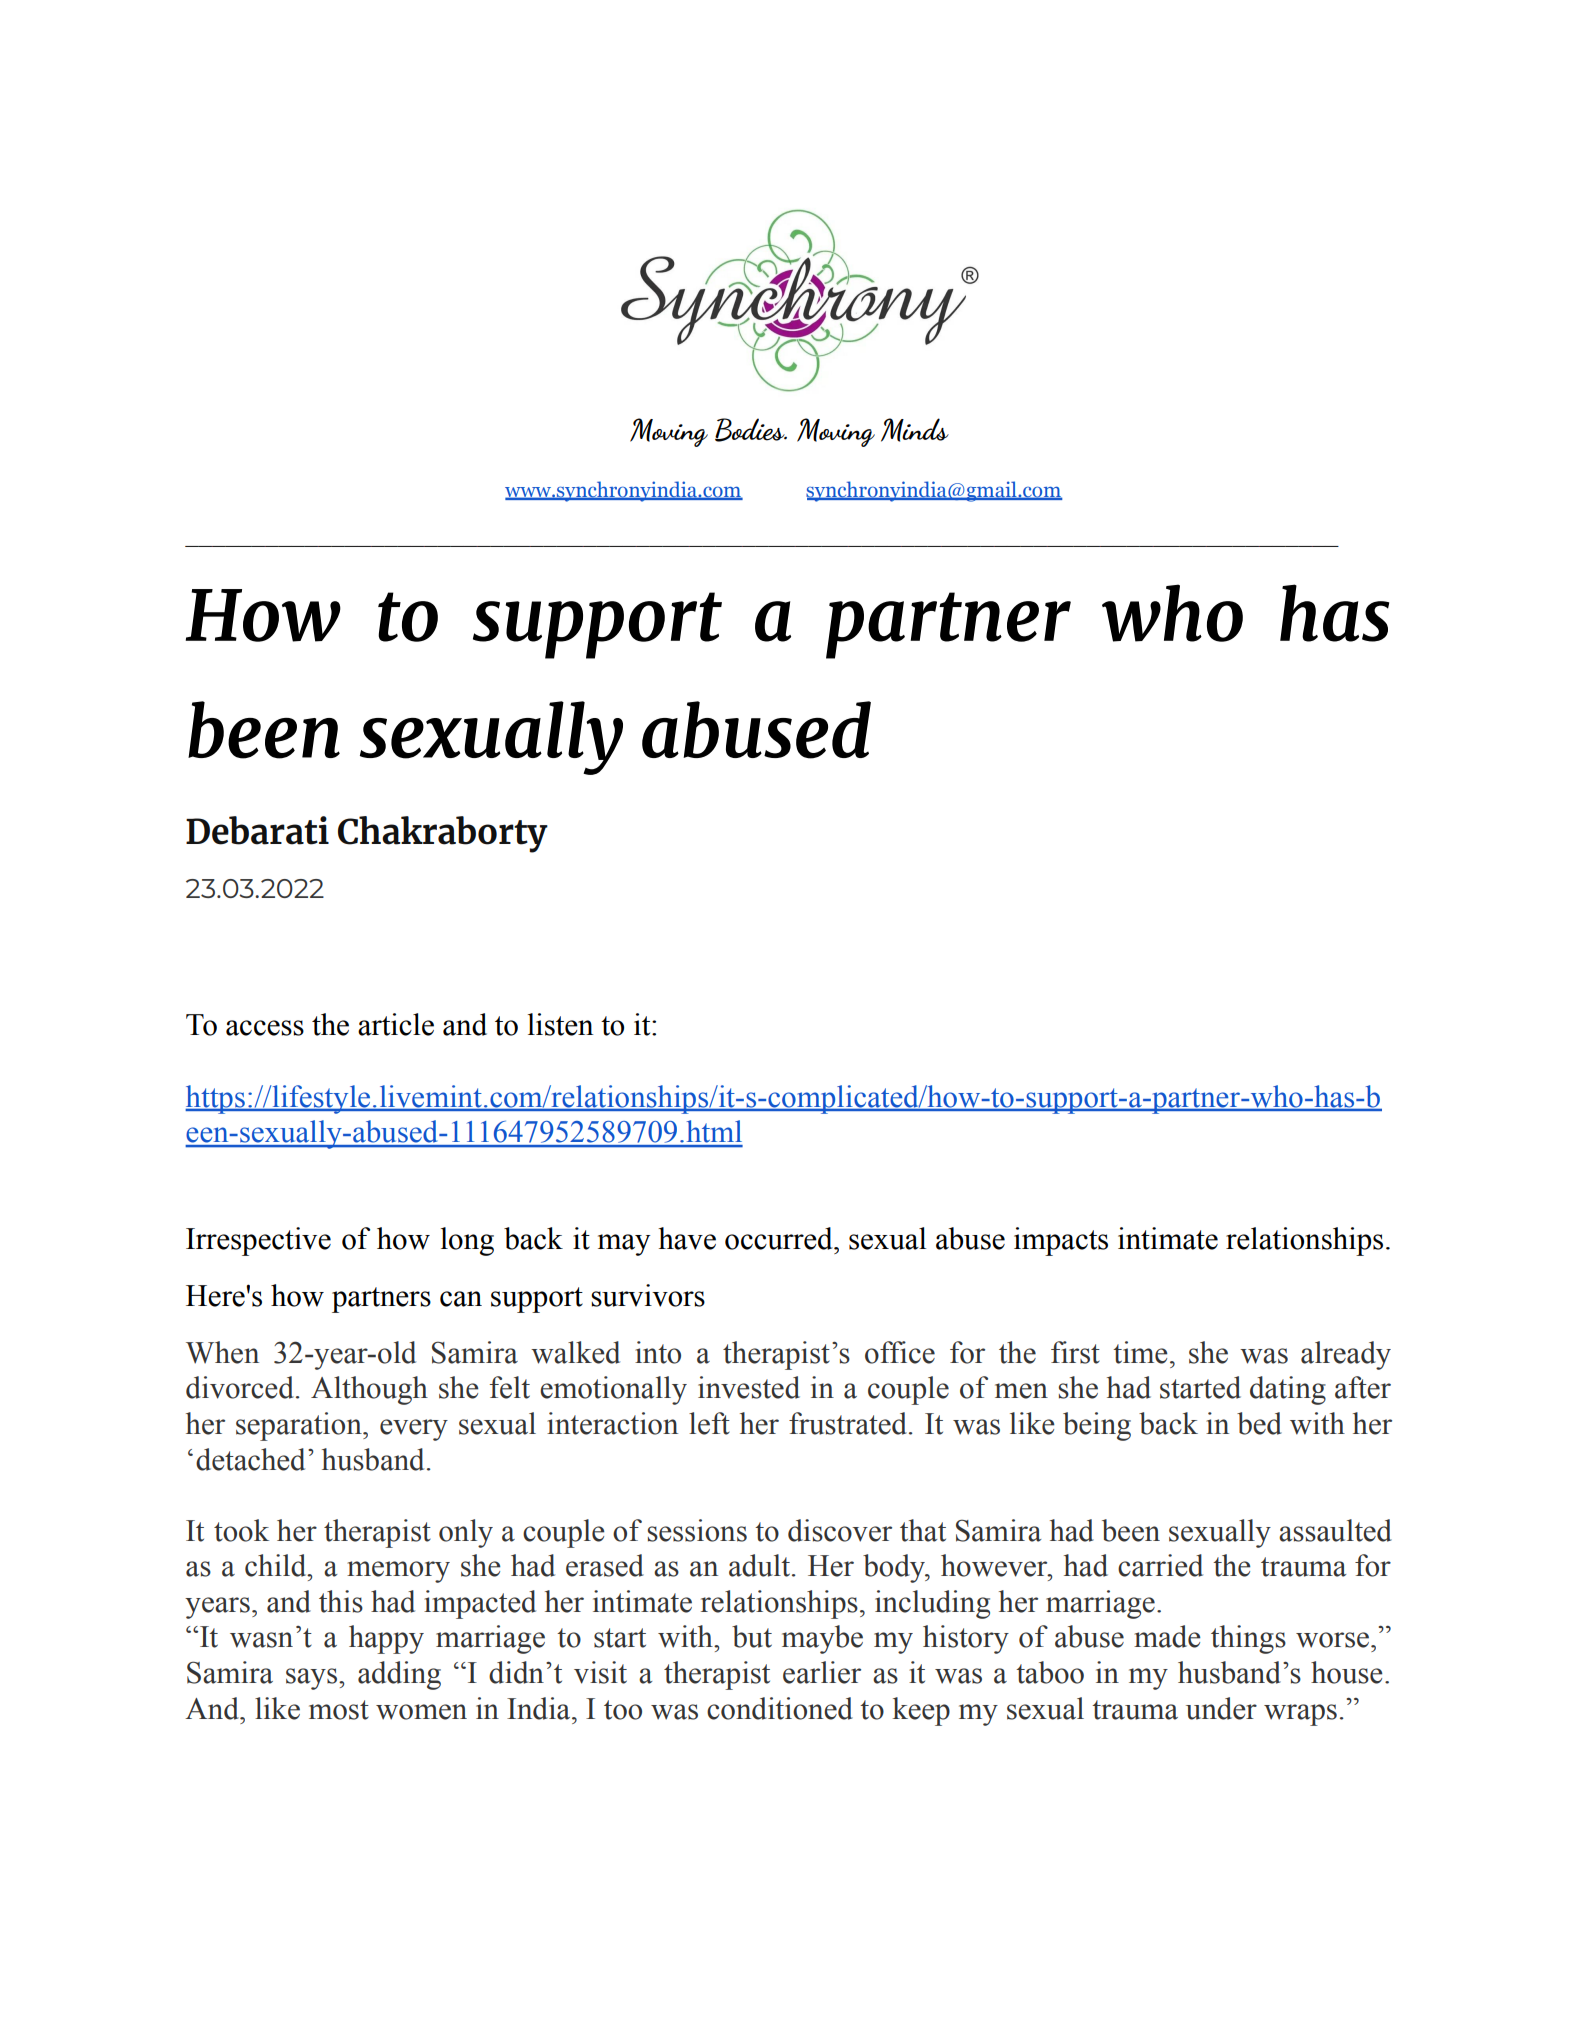 This screenshot has height=2042, width=1578. What do you see at coordinates (265, 1028) in the screenshot?
I see `access` at bounding box center [265, 1028].
